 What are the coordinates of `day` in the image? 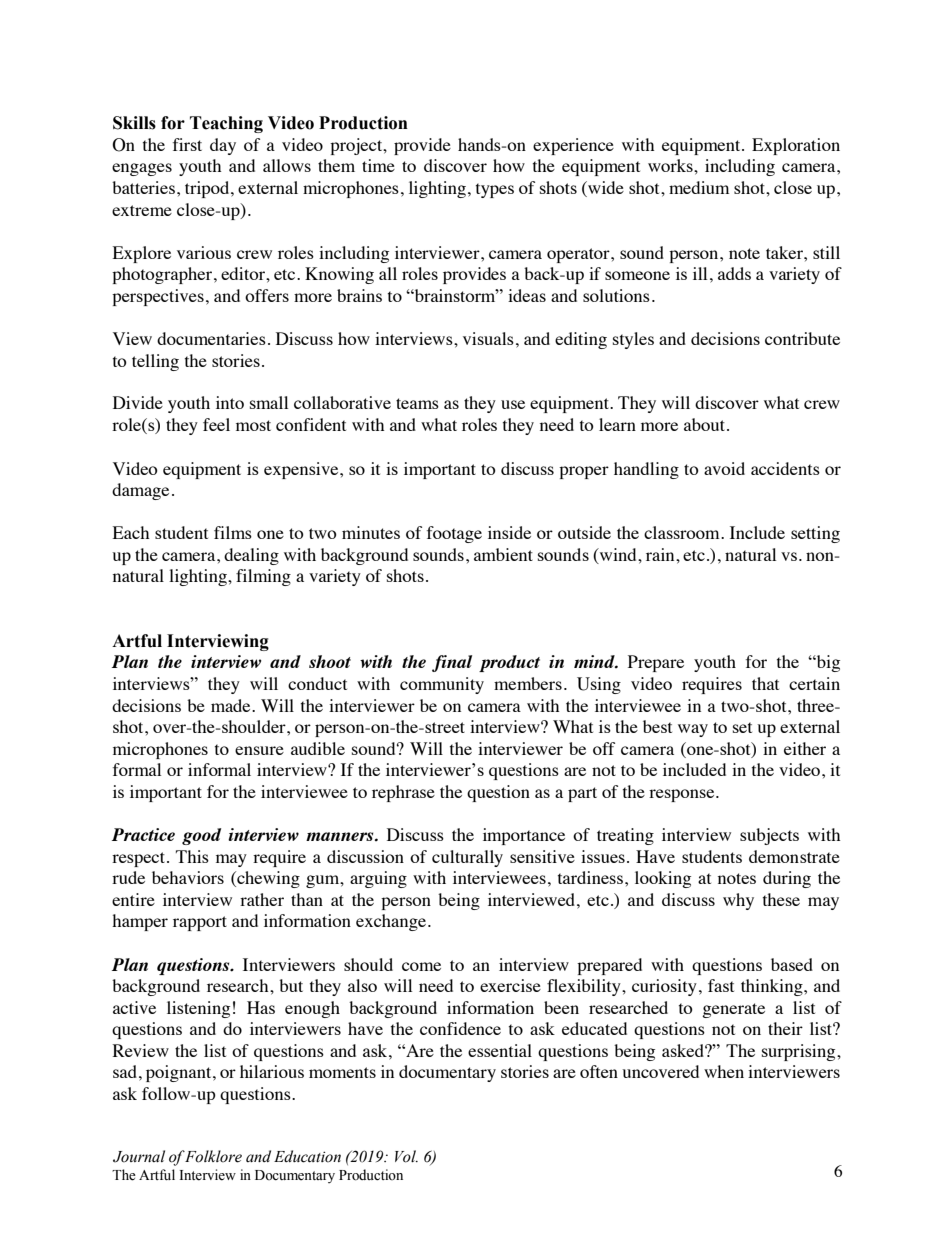 It's located at (223, 146).
